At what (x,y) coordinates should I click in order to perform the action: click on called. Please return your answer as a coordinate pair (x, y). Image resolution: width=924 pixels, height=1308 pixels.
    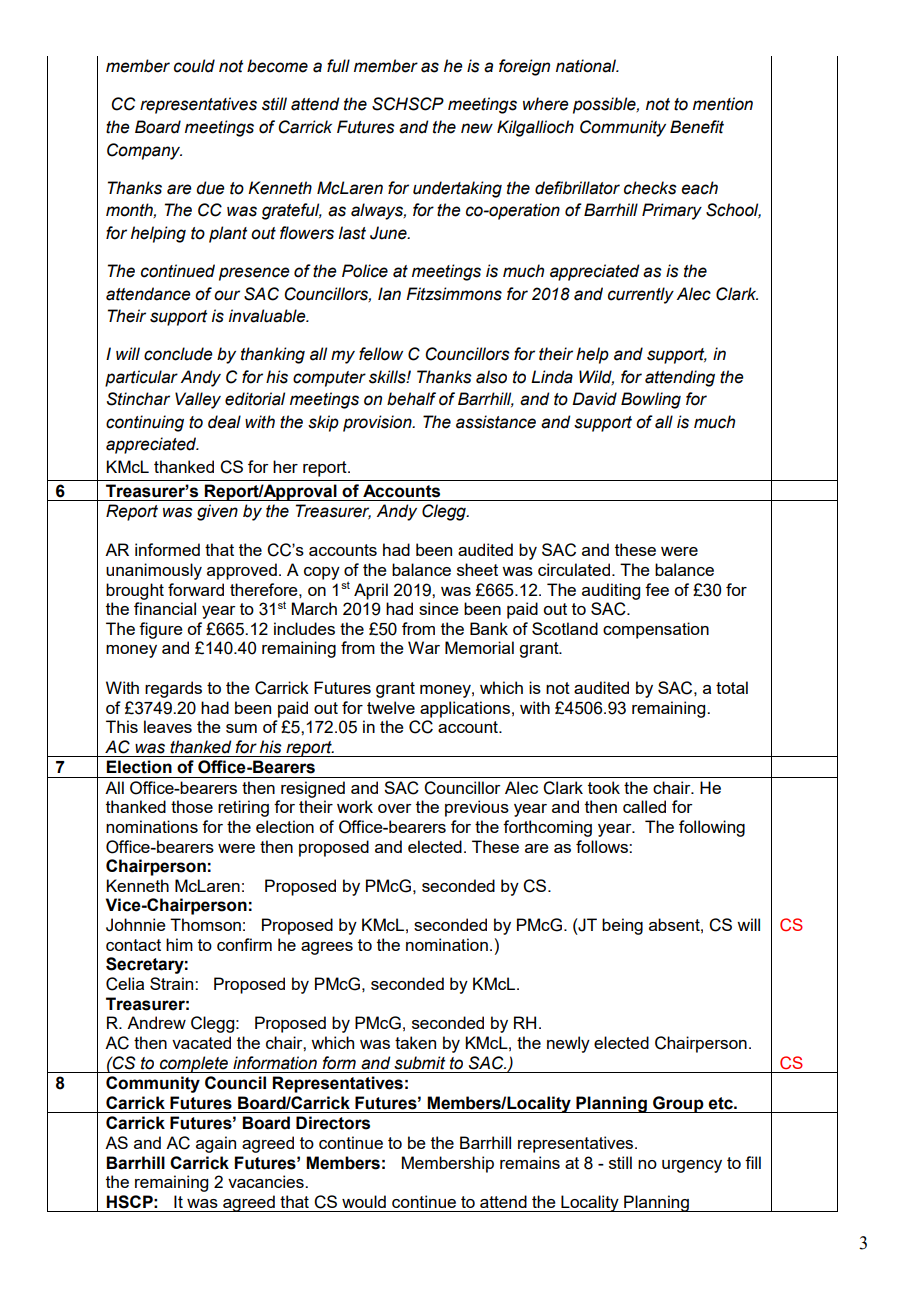
    Looking at the image, I should click on (644, 806).
